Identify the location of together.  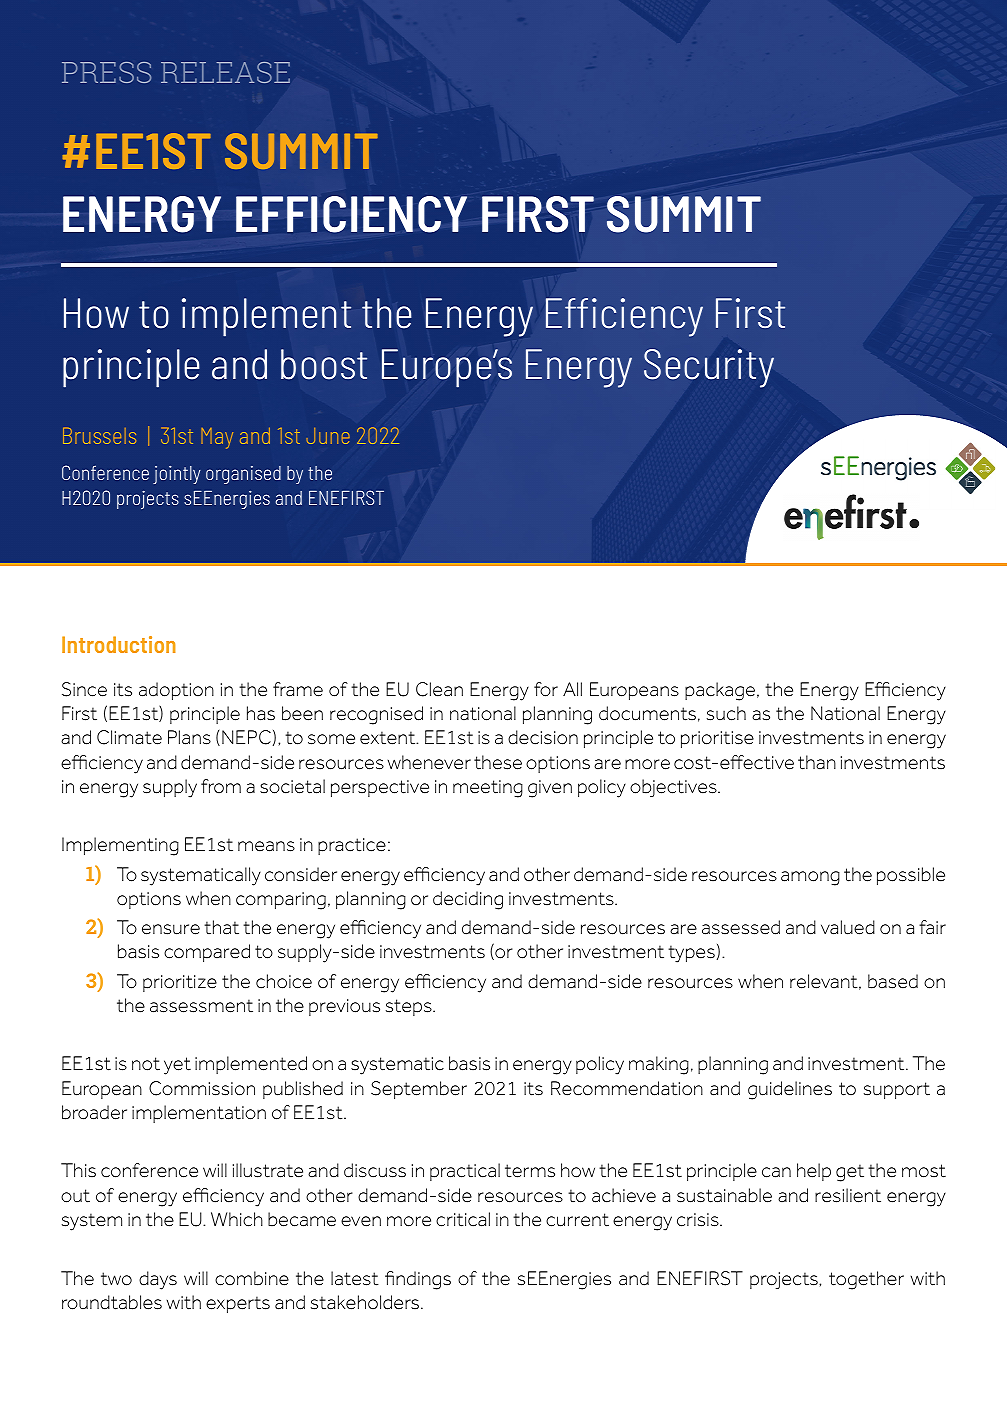
(866, 1280).
